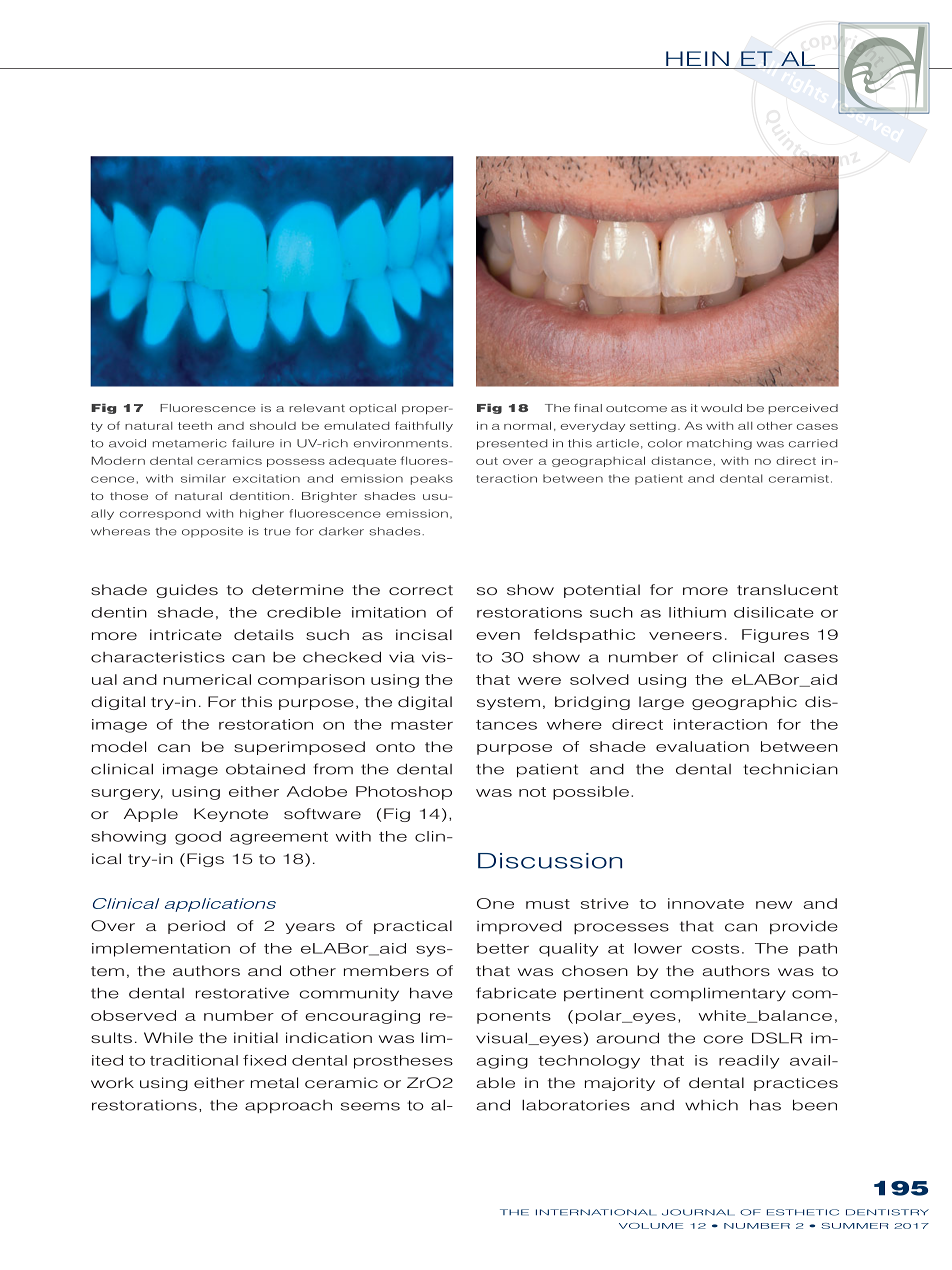 The height and width of the page is (1270, 952). I want to click on teeth, so click(195, 426).
